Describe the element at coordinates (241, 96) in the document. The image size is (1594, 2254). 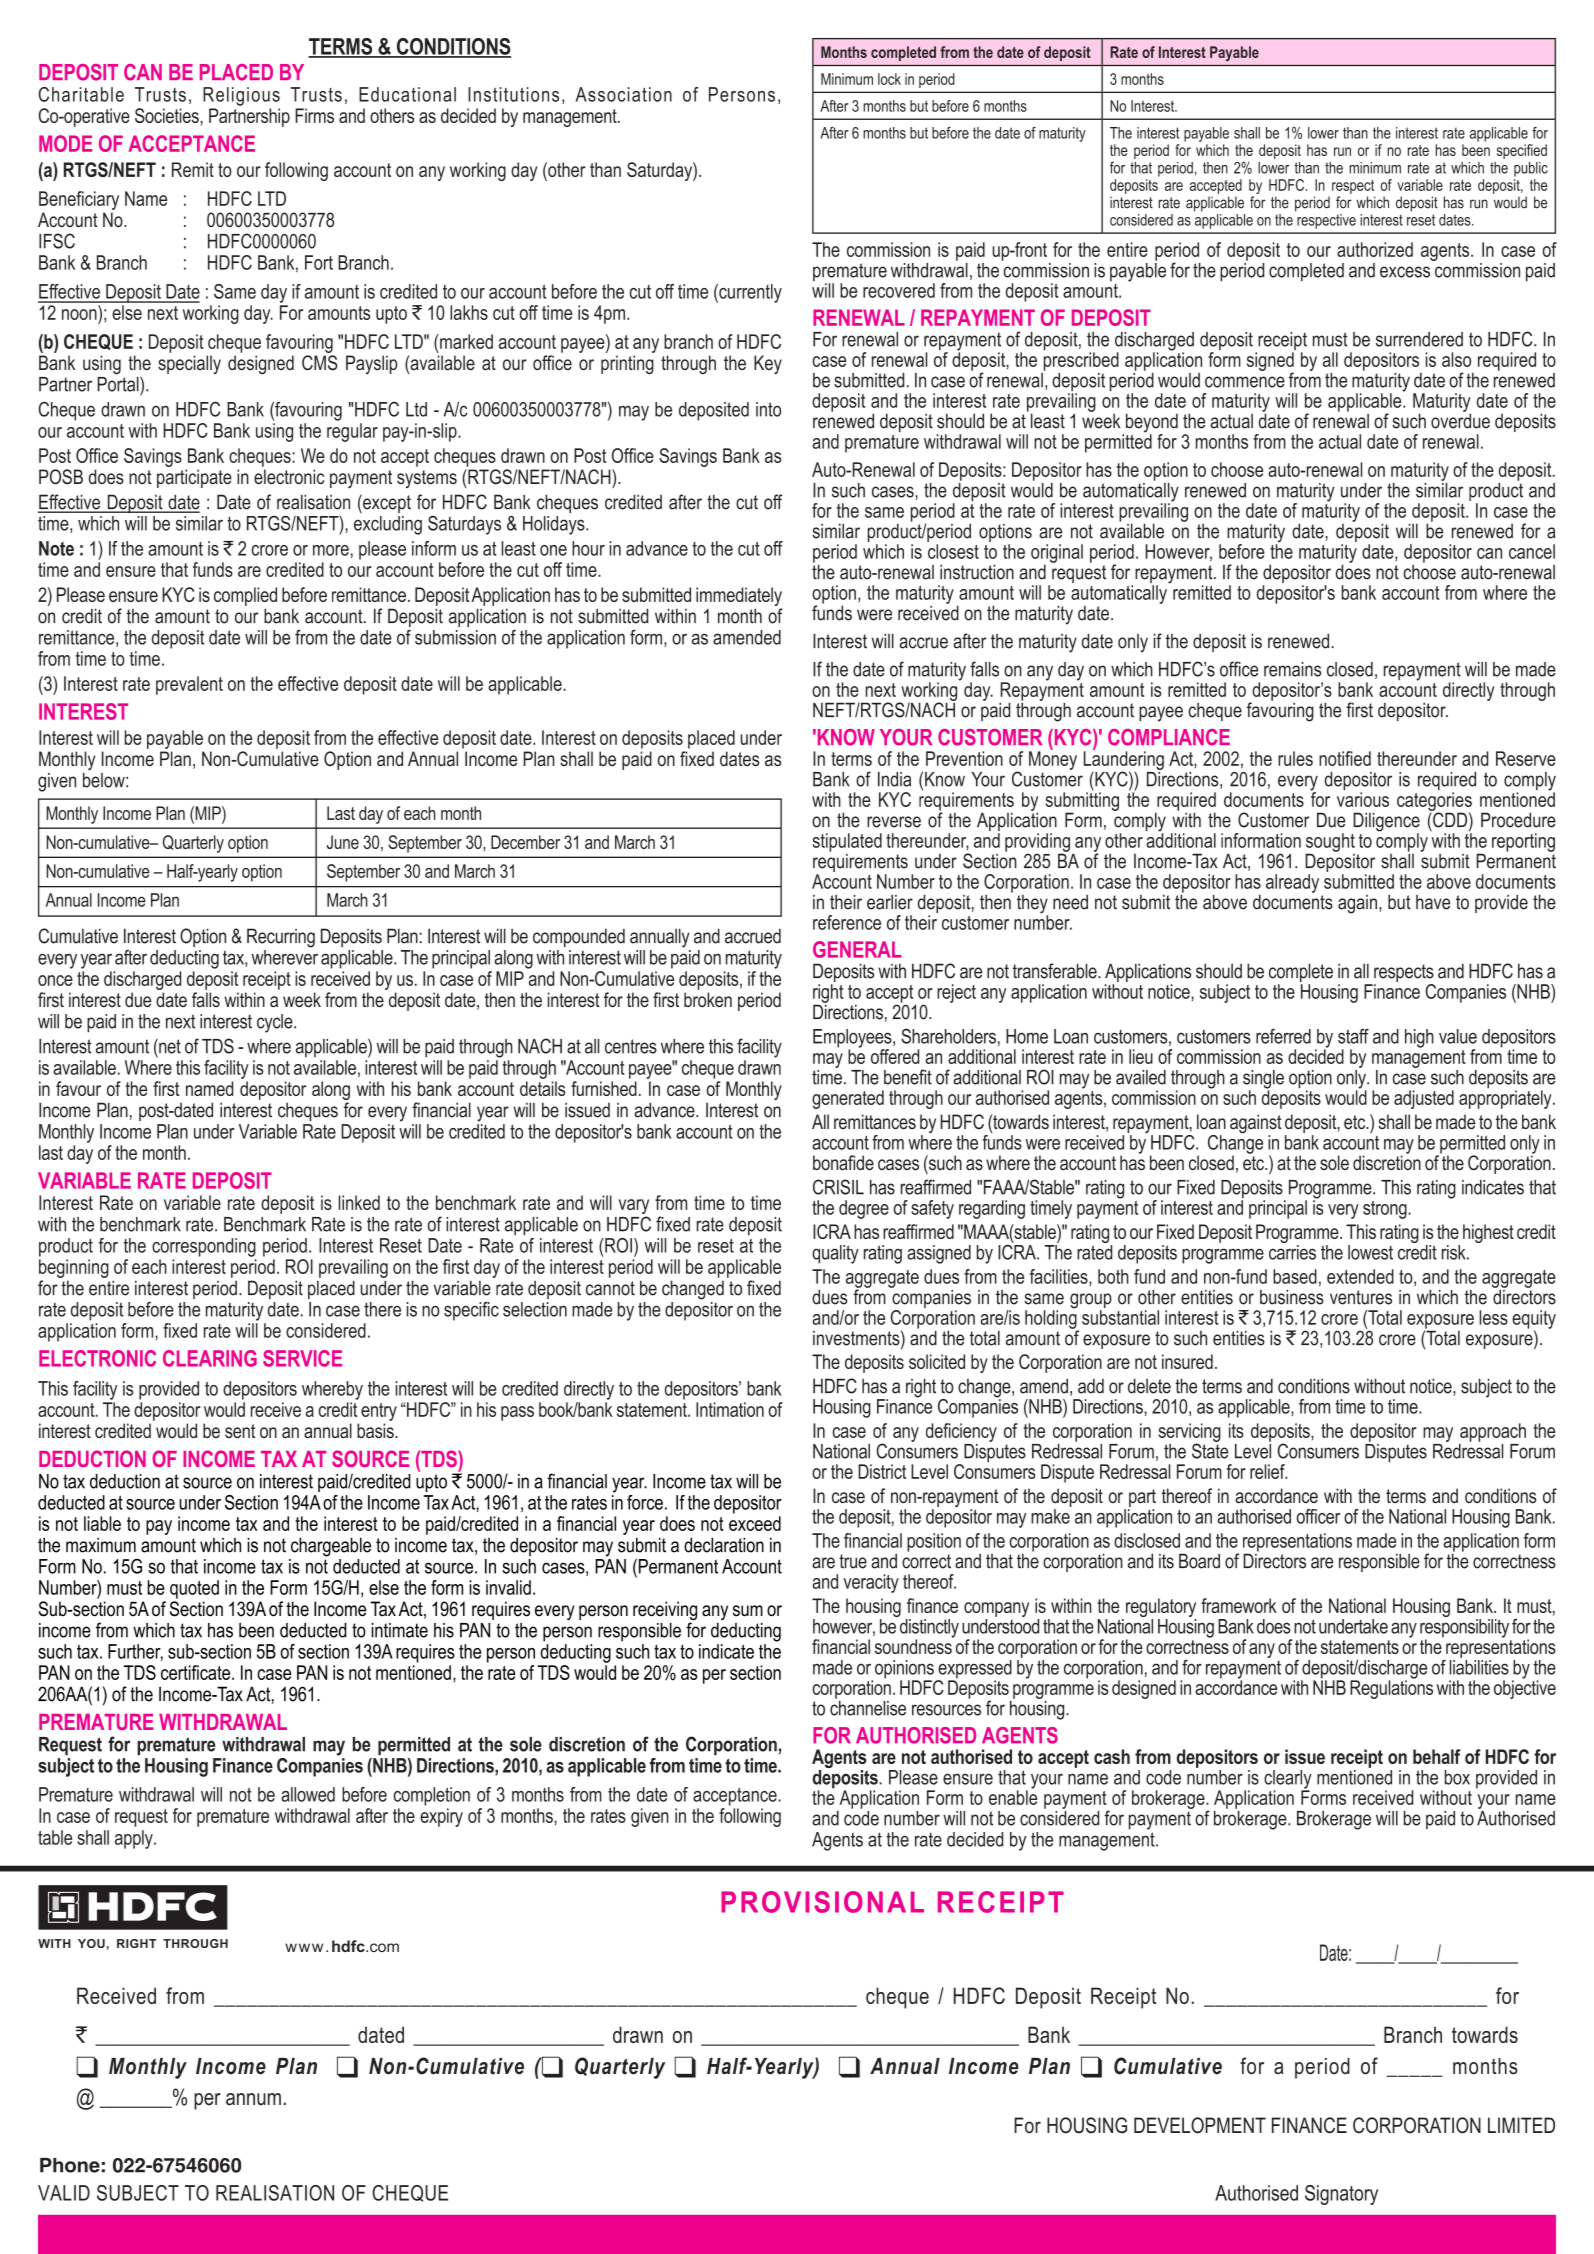
I see `Religious` at that location.
